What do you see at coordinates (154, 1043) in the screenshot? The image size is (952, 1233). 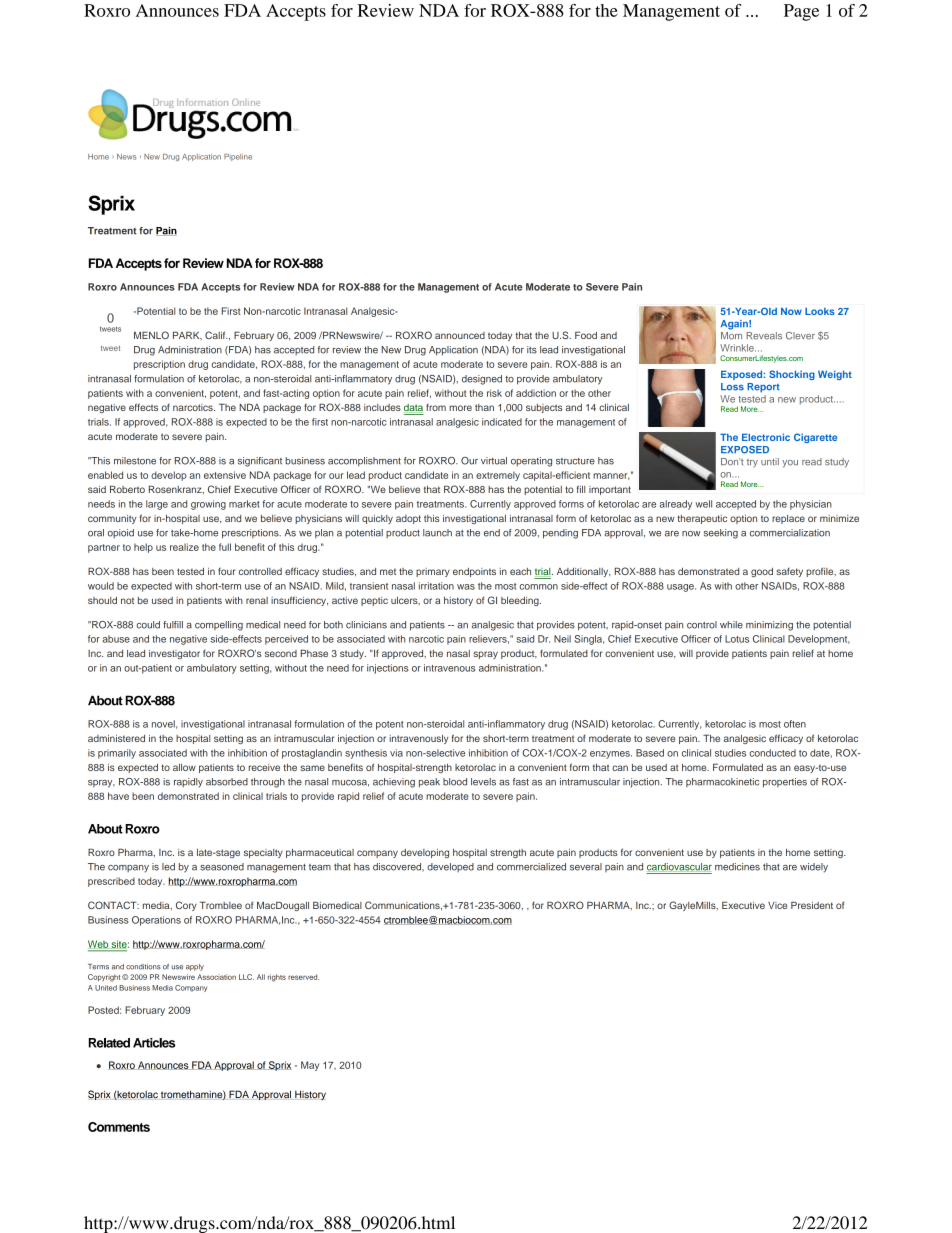 I see `Articles` at bounding box center [154, 1043].
